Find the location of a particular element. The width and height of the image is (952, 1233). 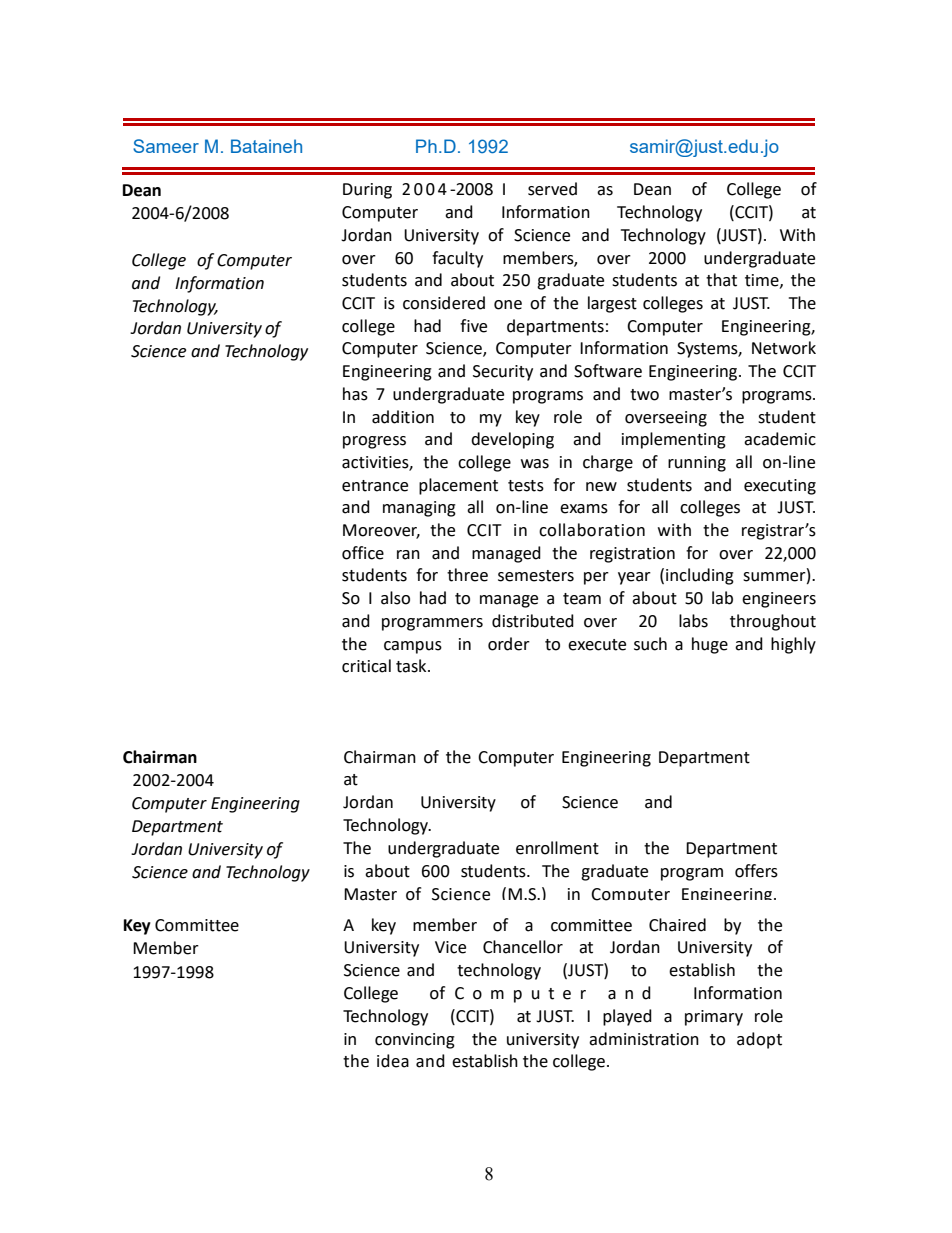

Sameer is located at coordinates (166, 146).
